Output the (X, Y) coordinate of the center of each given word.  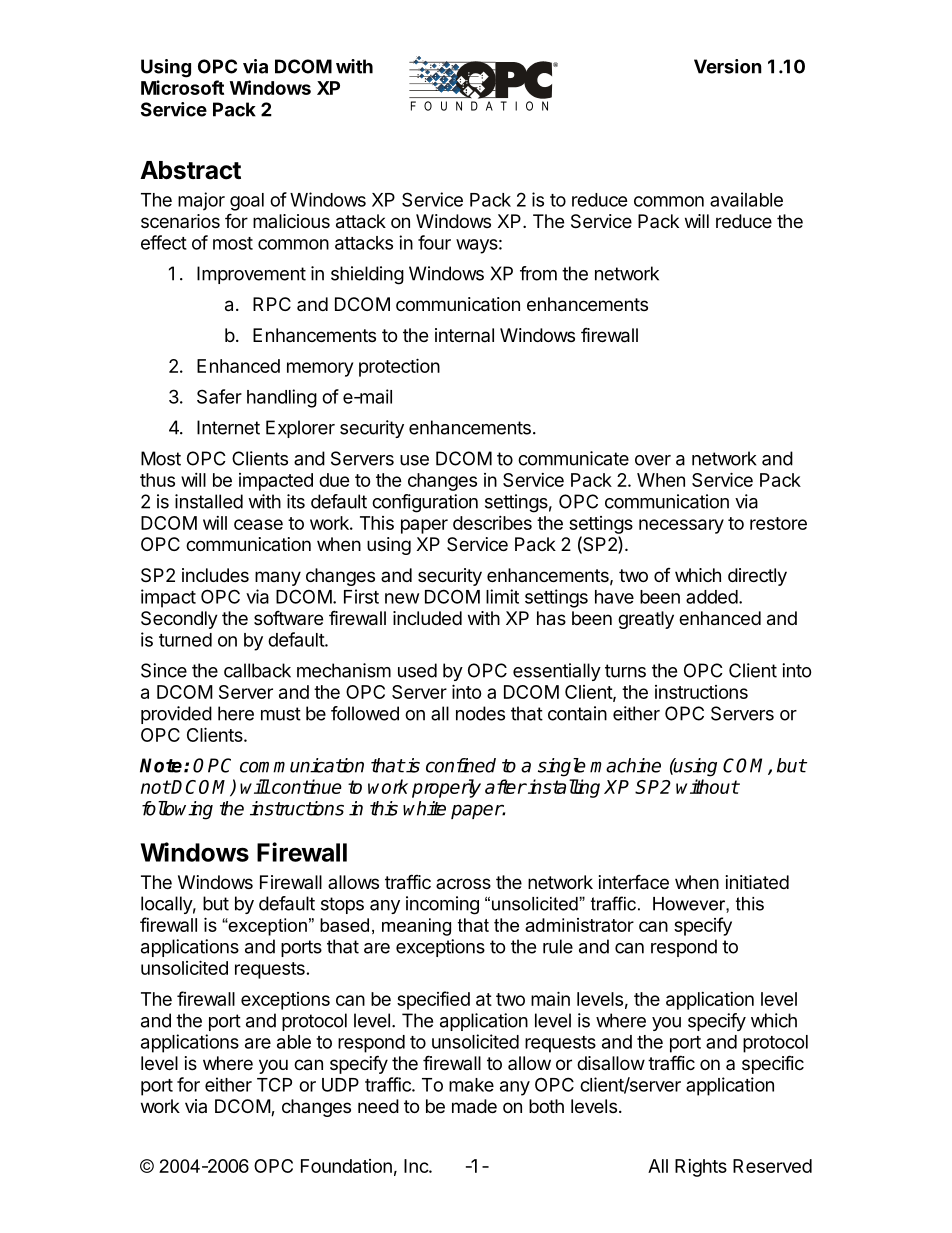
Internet (228, 427)
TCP (274, 1084)
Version (728, 66)
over (653, 460)
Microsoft (182, 87)
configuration (425, 503)
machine (625, 765)
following (177, 810)
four (434, 242)
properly (446, 788)
